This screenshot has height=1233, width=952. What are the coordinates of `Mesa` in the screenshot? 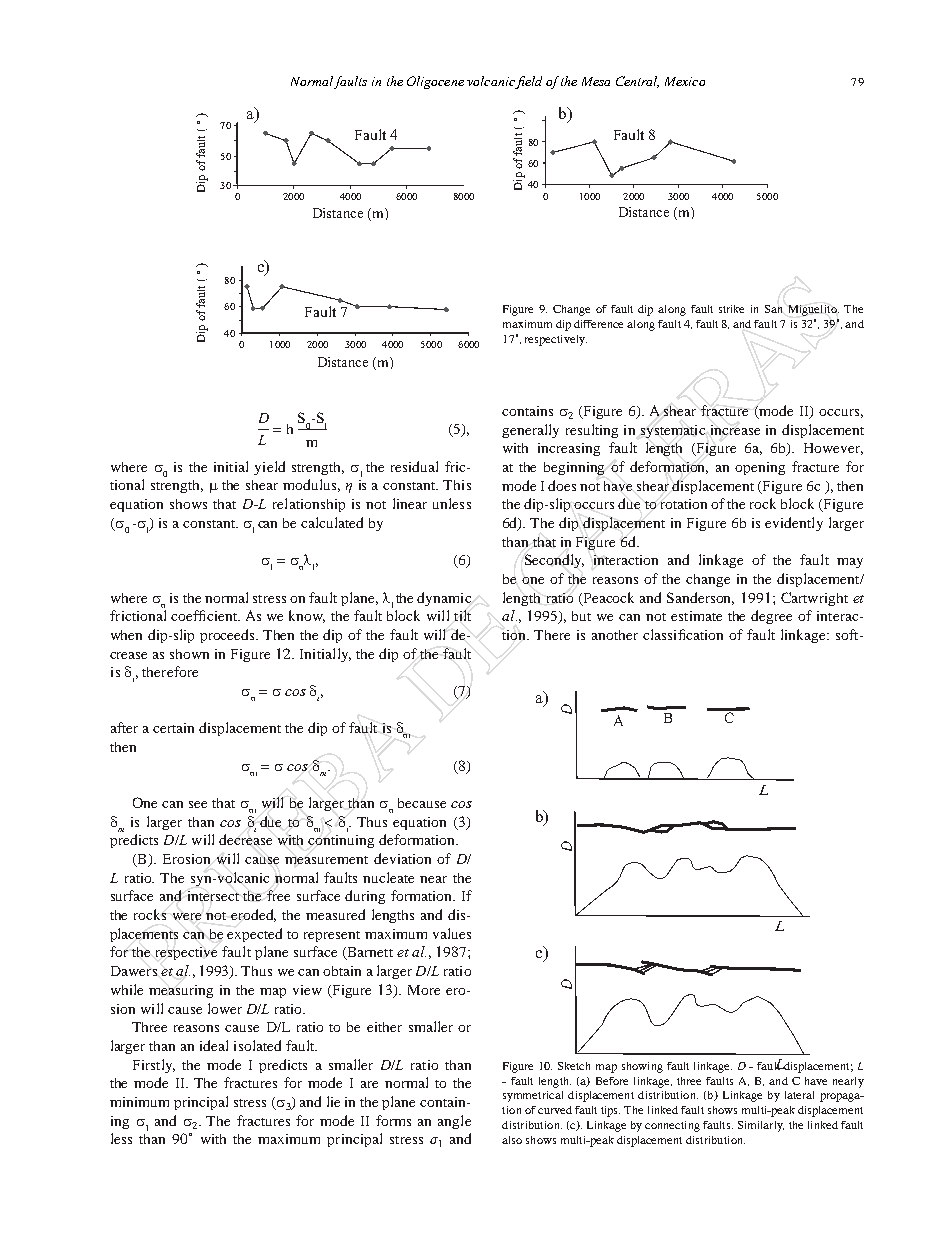 It's located at (596, 81).
